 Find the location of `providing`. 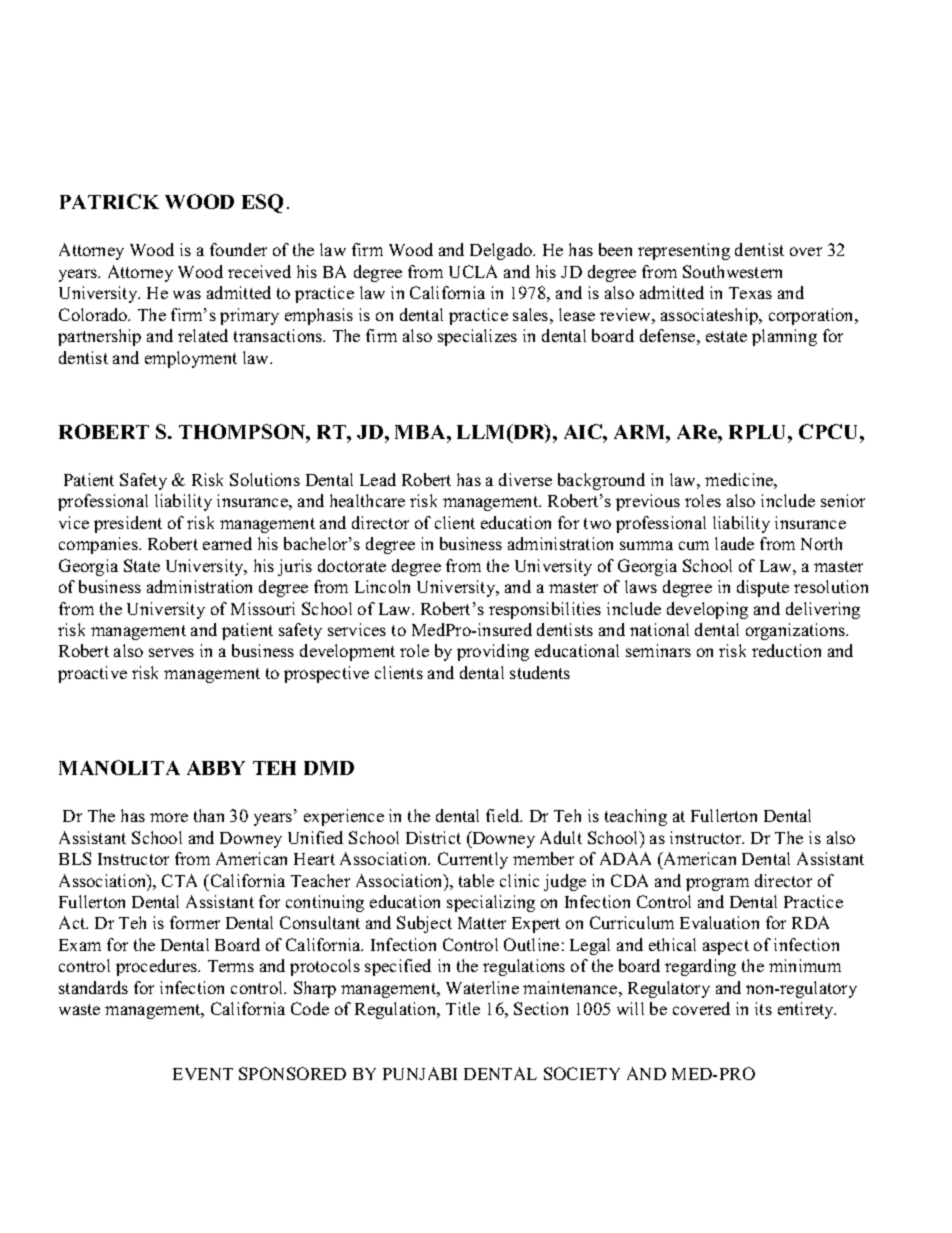

providing is located at coordinates (493, 652).
